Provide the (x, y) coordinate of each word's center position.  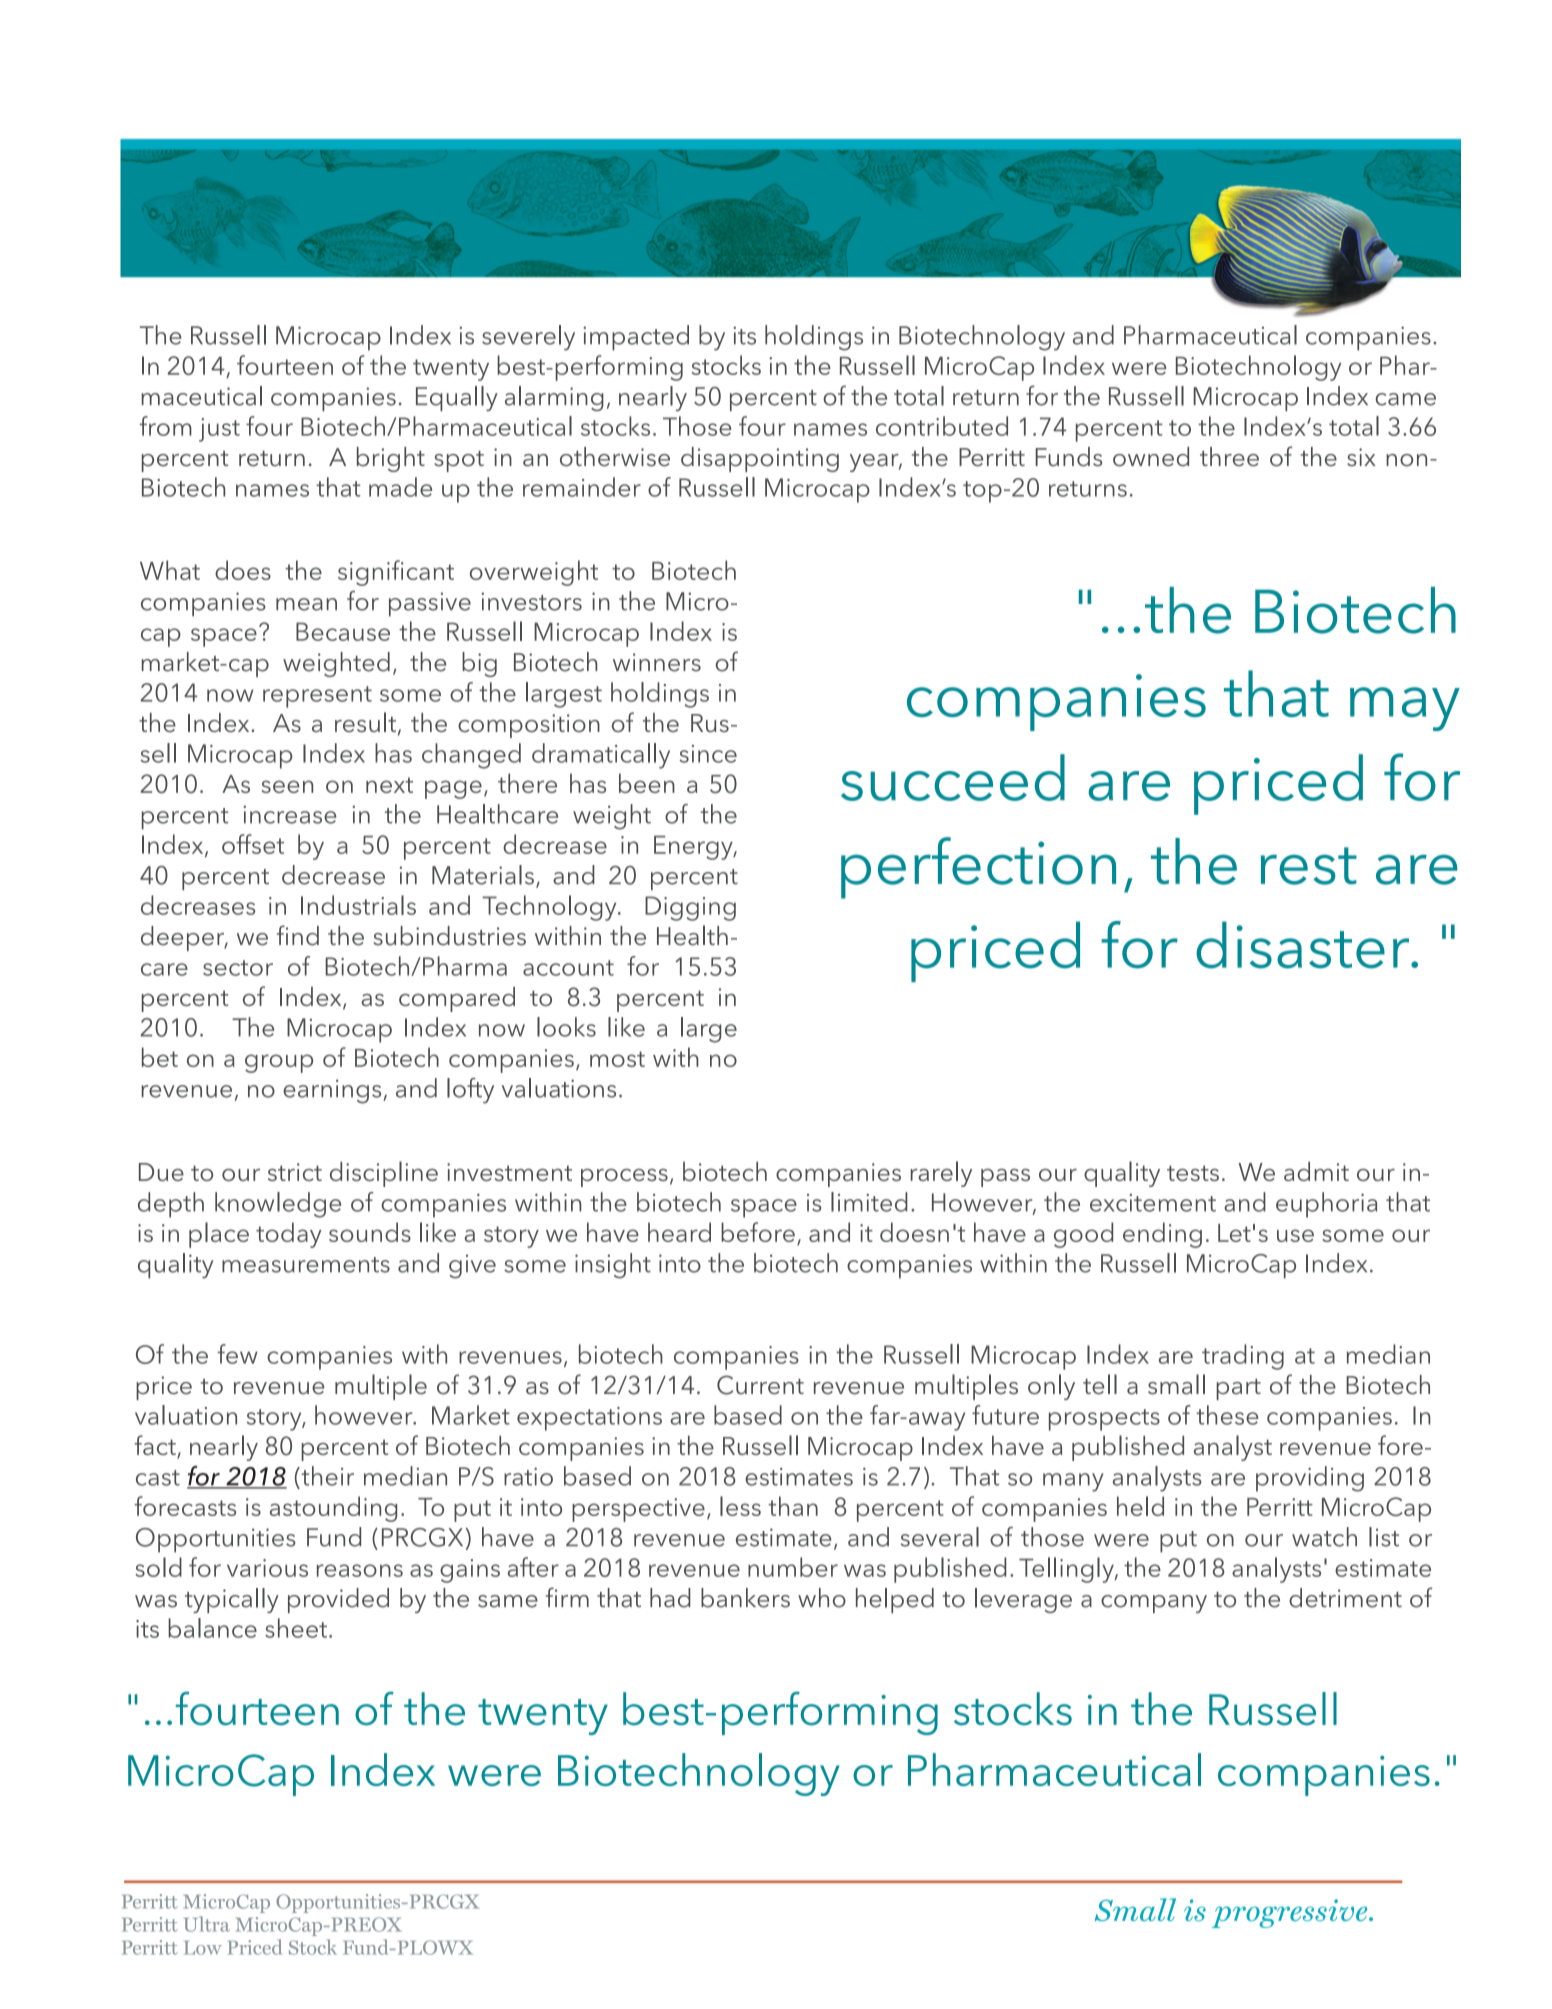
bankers (745, 1598)
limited (869, 1202)
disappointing (760, 459)
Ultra (207, 1924)
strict (295, 1172)
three (1229, 457)
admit (1316, 1171)
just (219, 430)
